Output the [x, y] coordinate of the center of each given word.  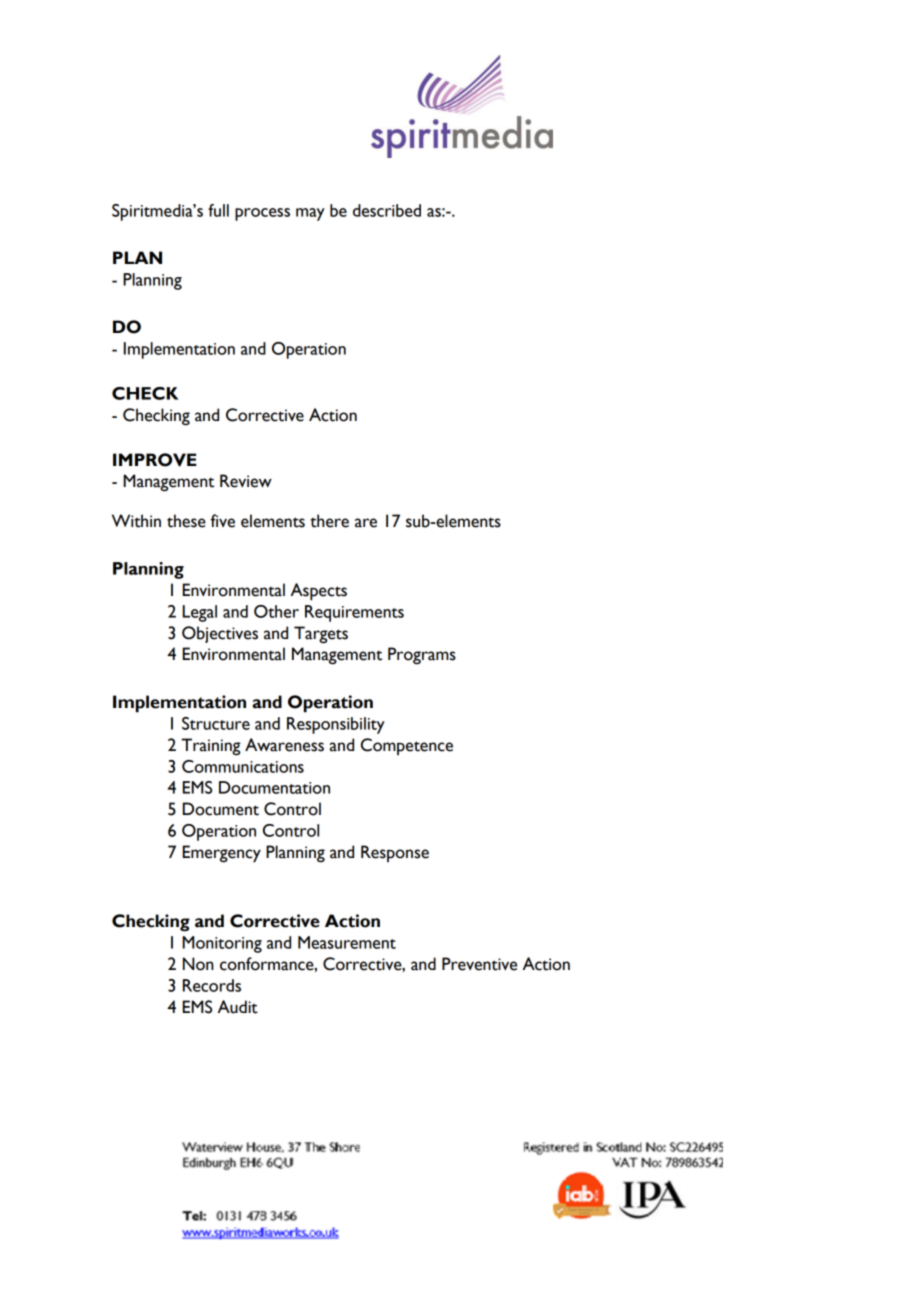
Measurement [347, 942]
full [218, 210]
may [310, 214]
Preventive [479, 964]
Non [198, 964]
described [387, 210]
